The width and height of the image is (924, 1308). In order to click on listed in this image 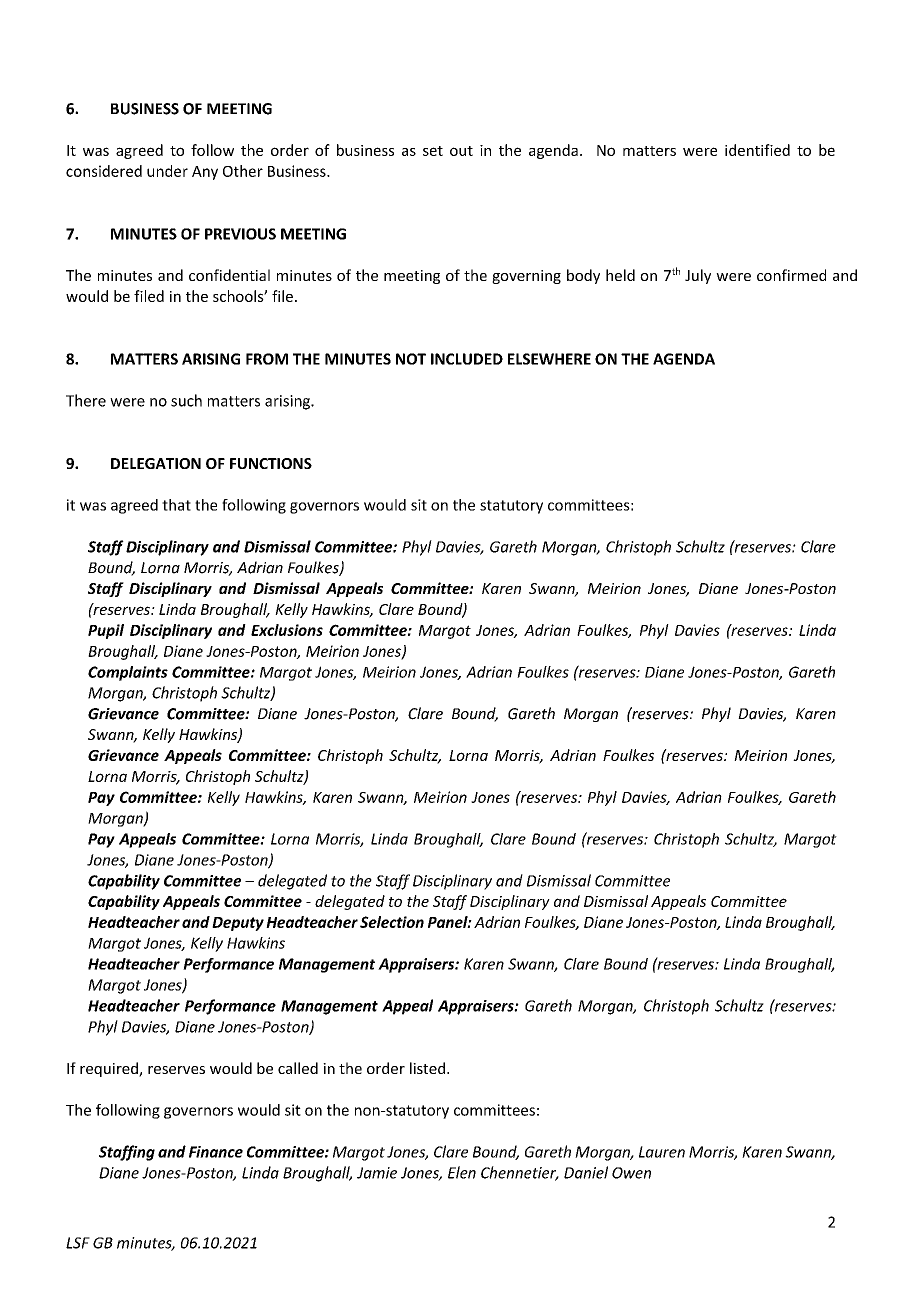, I will do `click(429, 1068)`.
